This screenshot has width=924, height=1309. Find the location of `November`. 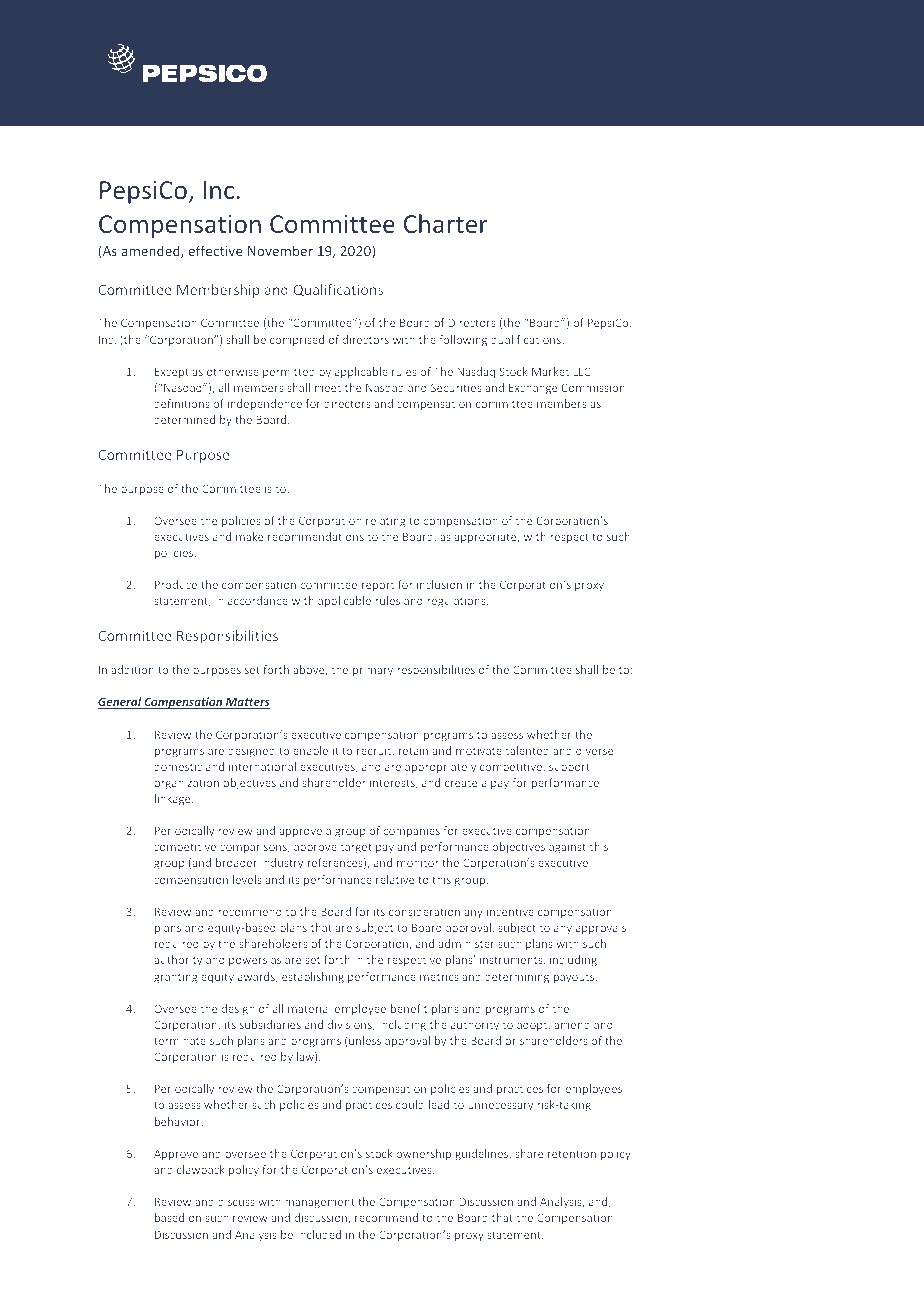

November is located at coordinates (280, 250).
